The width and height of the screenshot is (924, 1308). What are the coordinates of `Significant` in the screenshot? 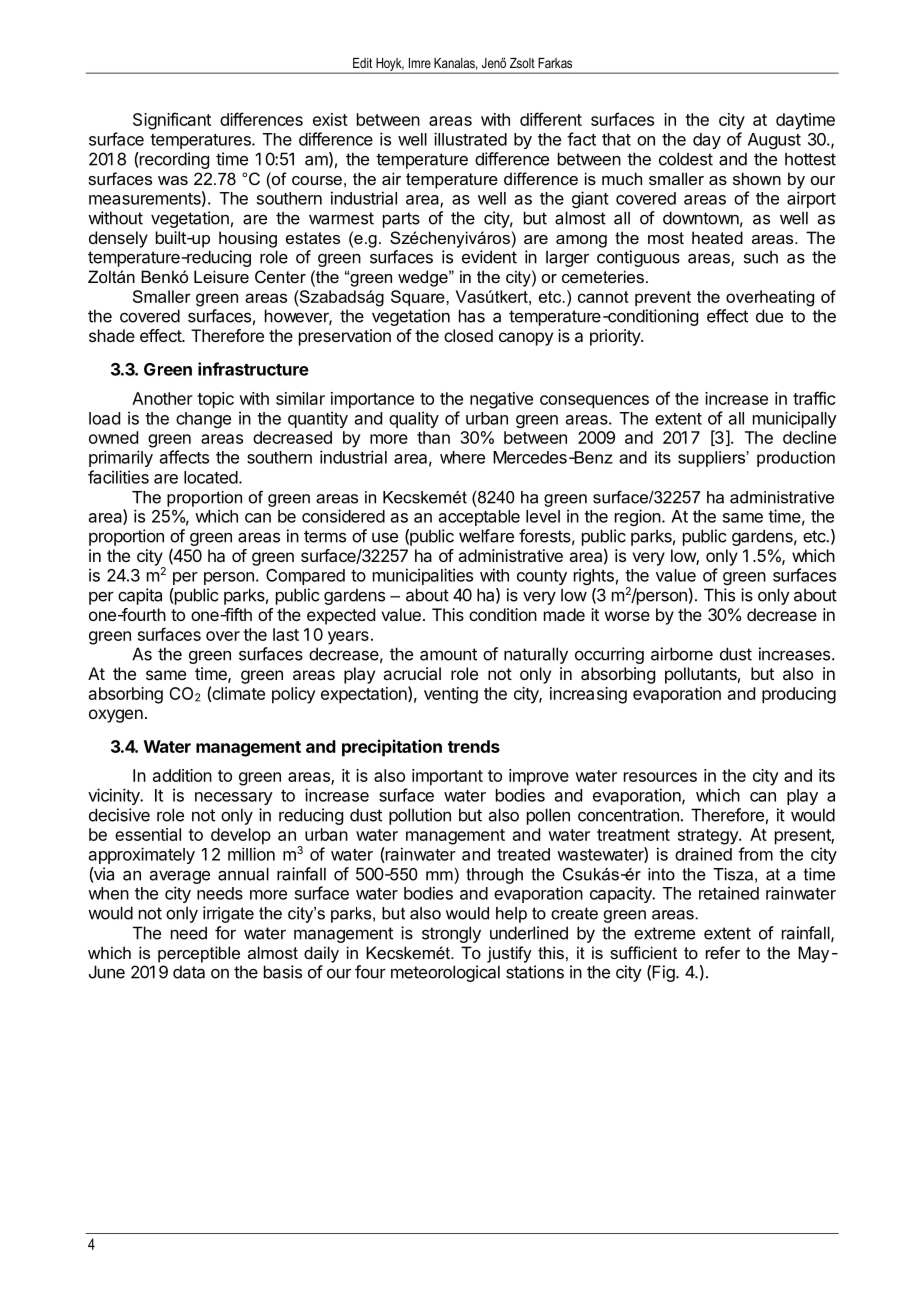 It's located at (172, 121).
